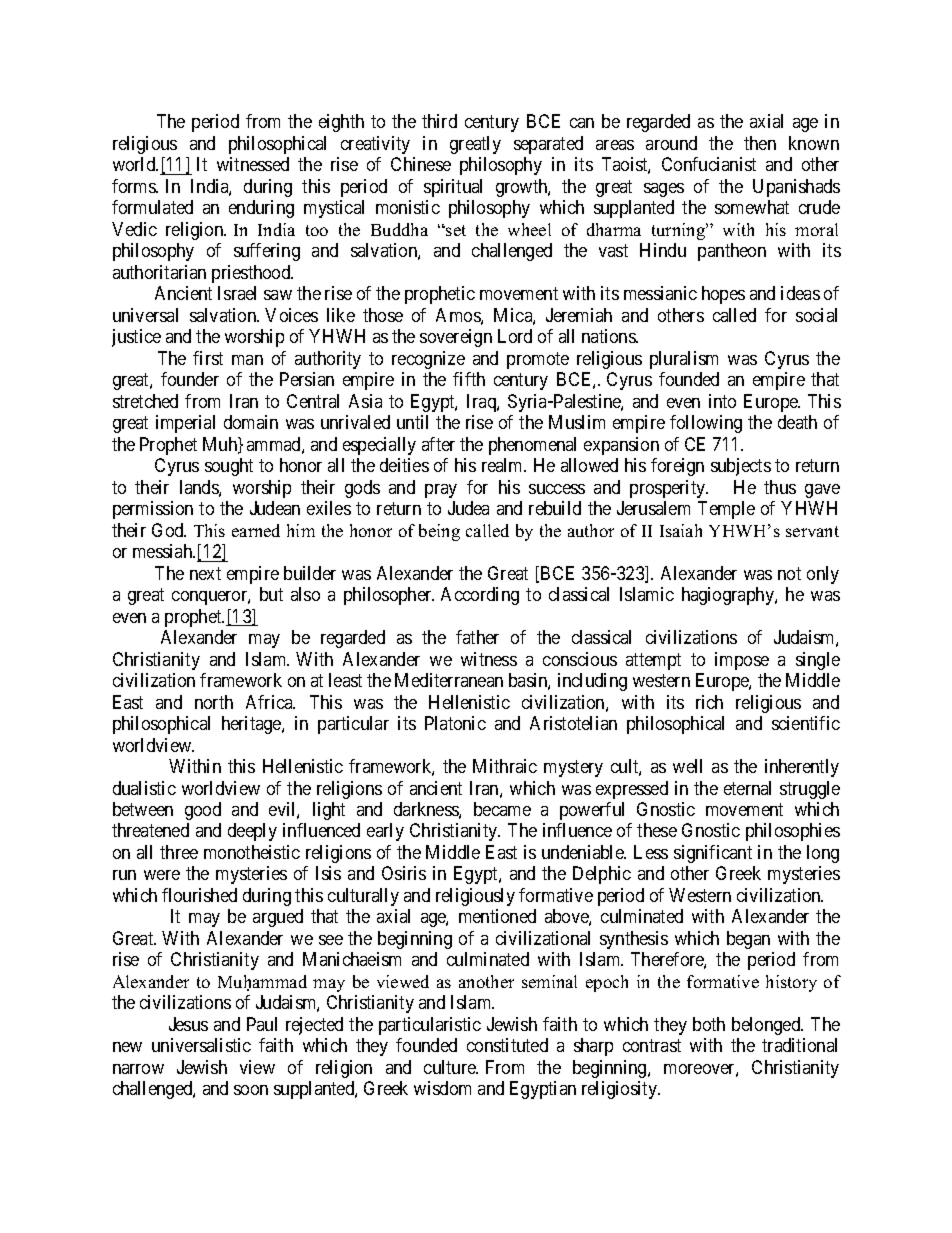 The width and height of the image is (952, 1233). I want to click on third, so click(439, 121).
